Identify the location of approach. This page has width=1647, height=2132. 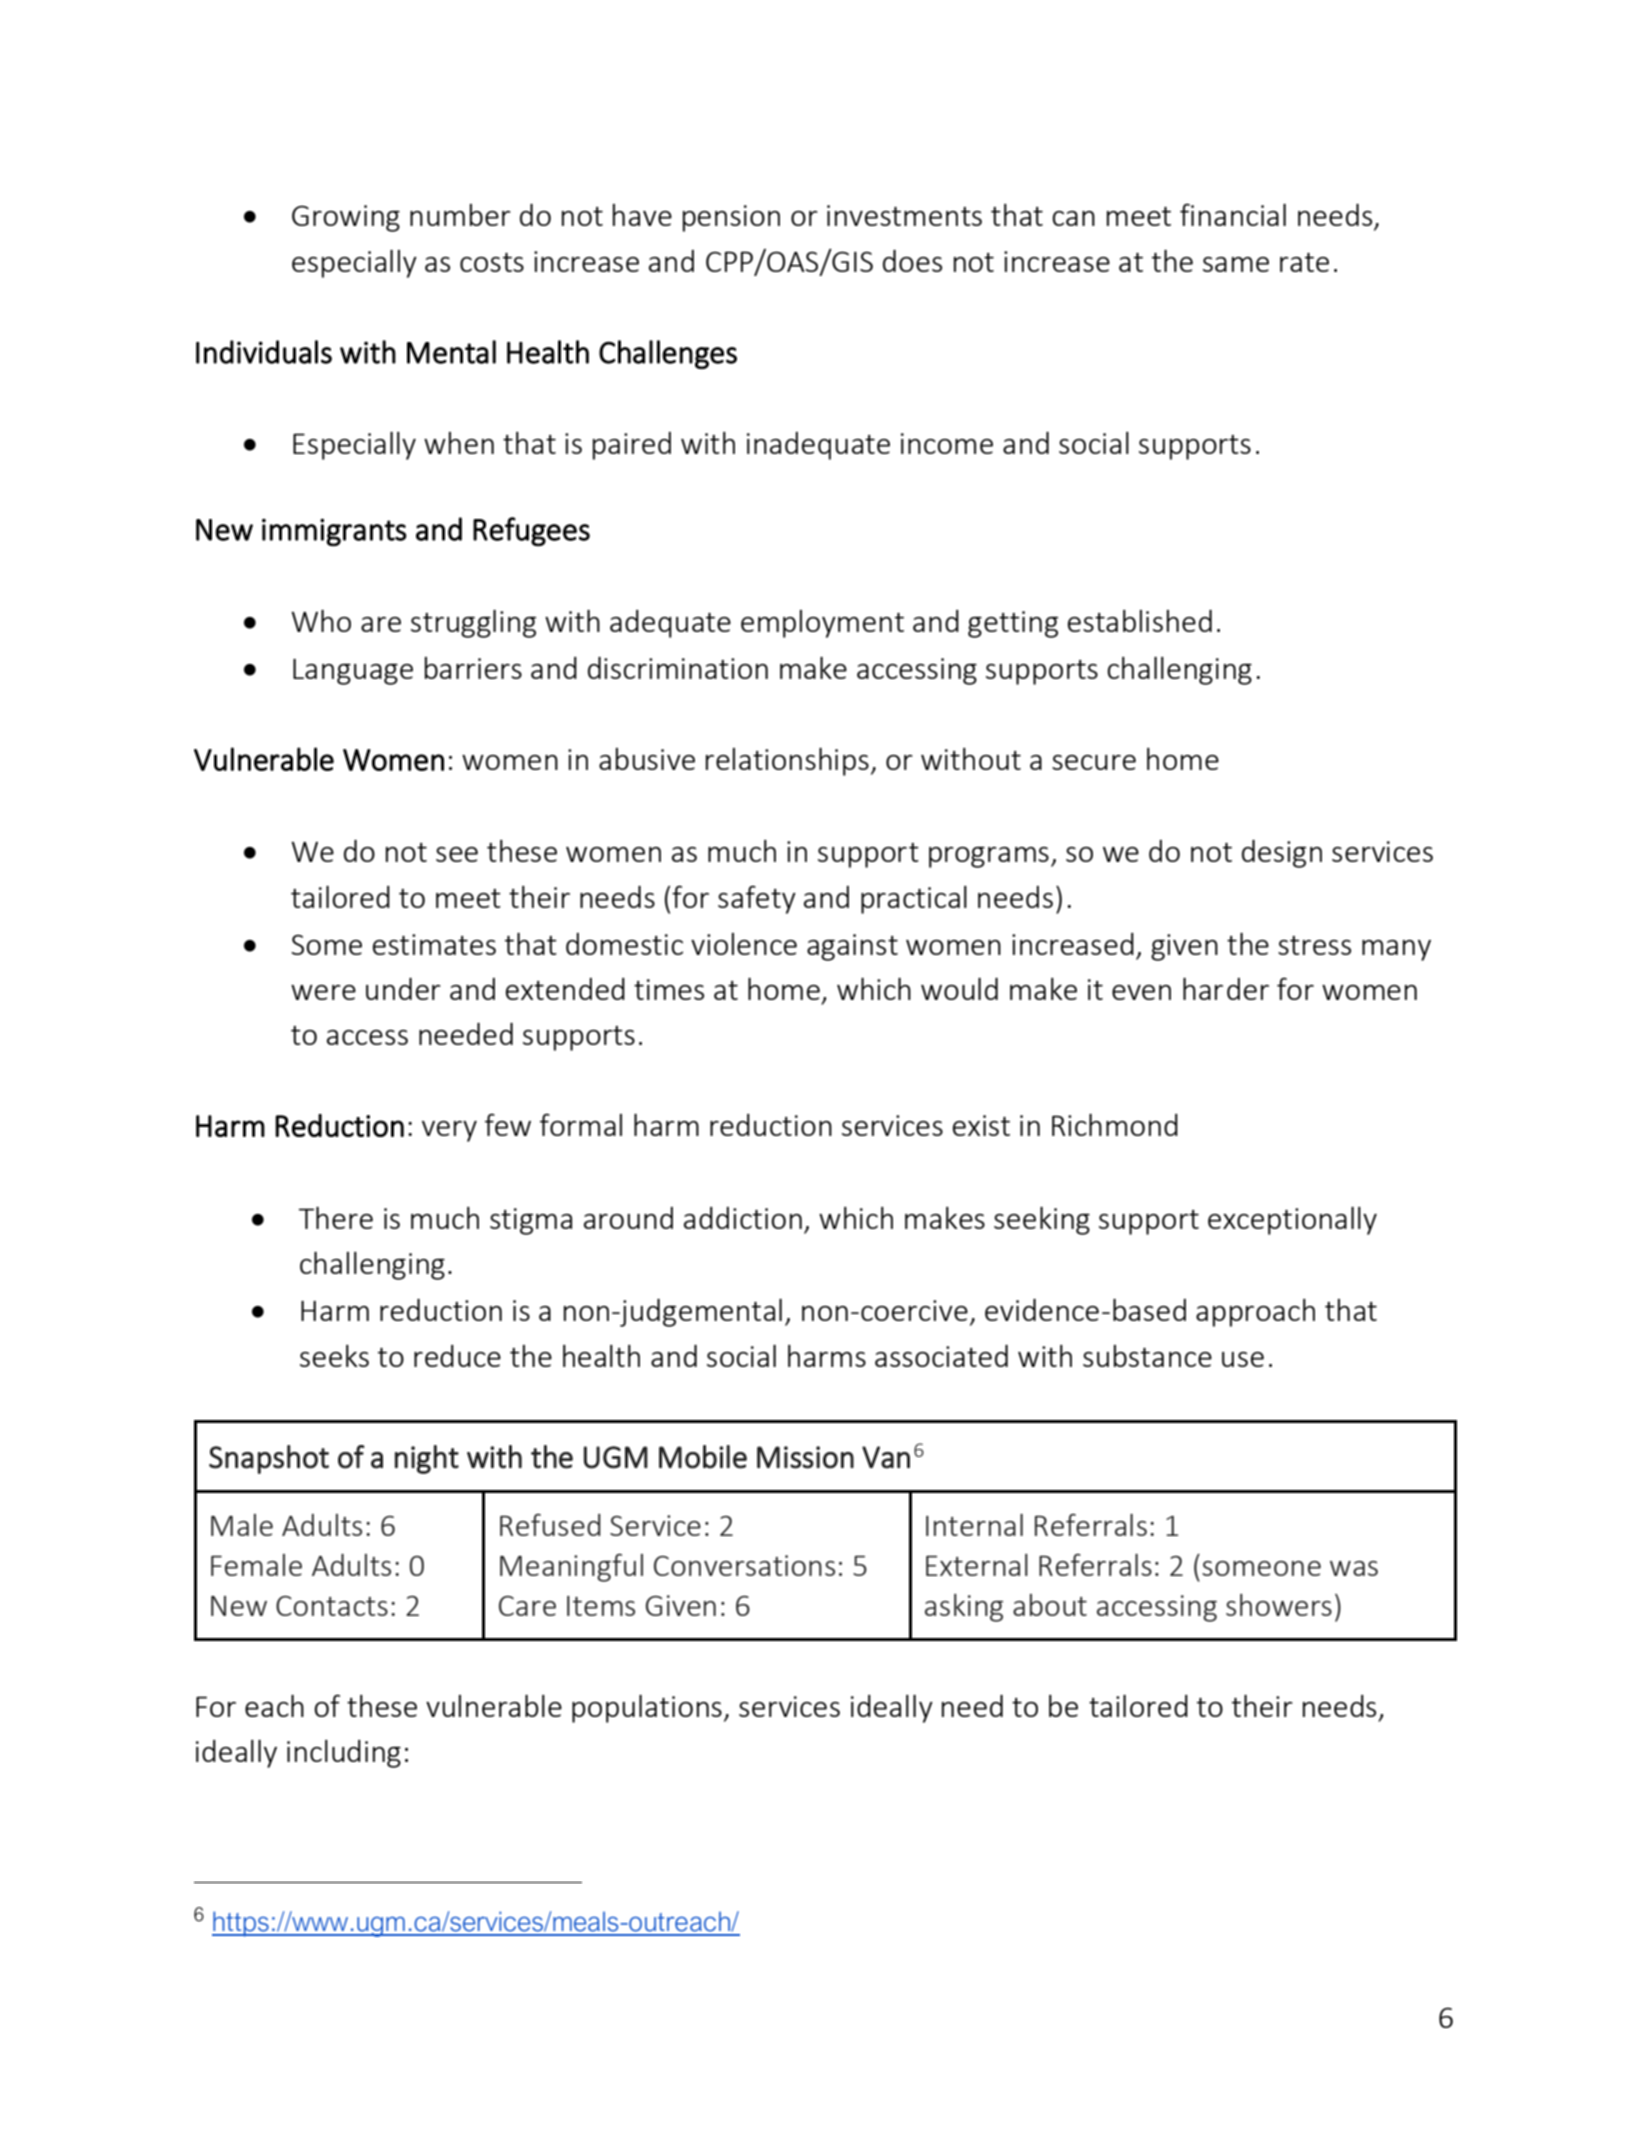
(1255, 1313).
